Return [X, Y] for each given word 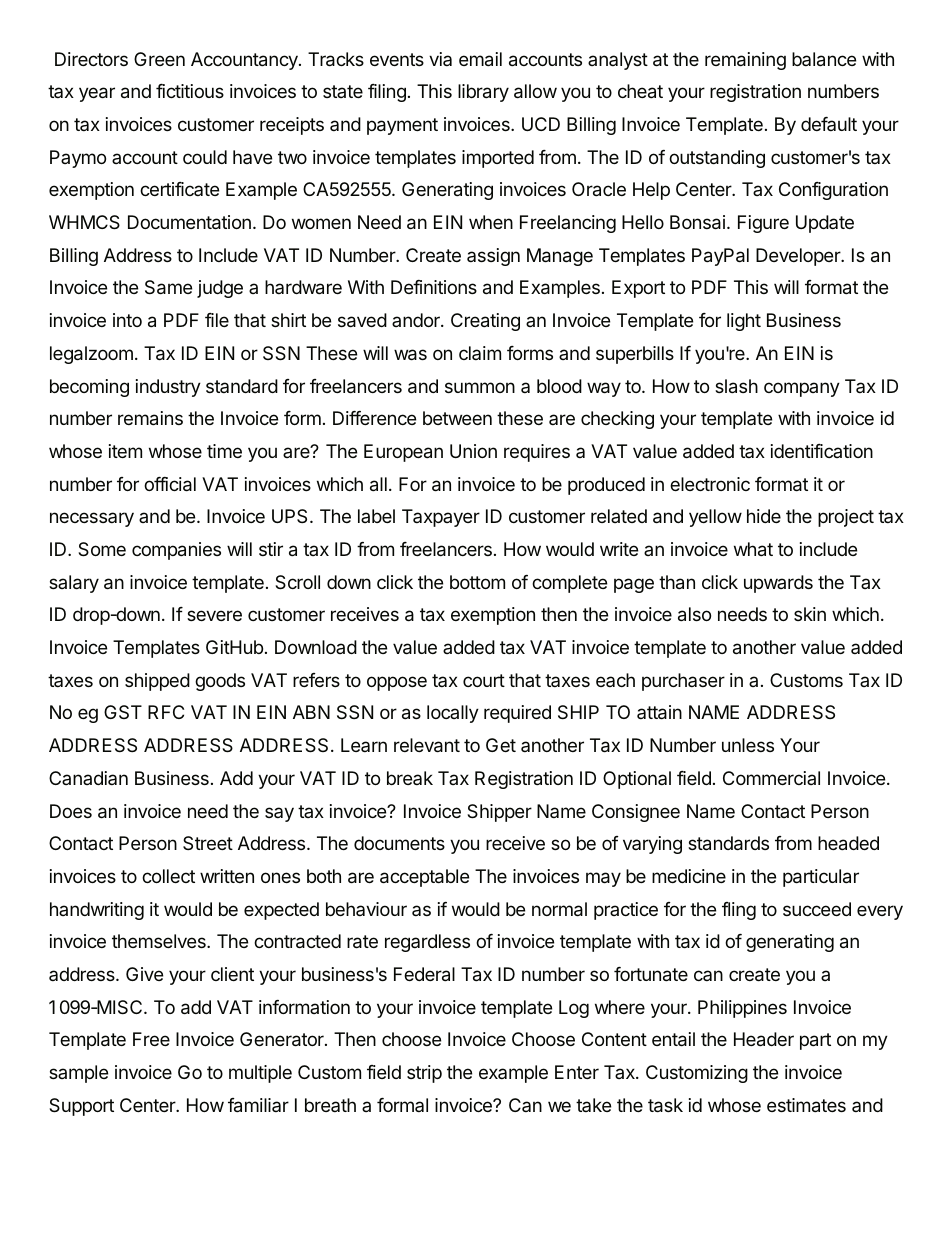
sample [78, 1074]
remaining [745, 61]
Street [208, 843]
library [483, 93]
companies [176, 551]
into [127, 320]
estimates [806, 1105]
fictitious [190, 91]
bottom [477, 582]
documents [399, 843]
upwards [778, 584]
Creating [485, 322]
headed [848, 843]
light [744, 322]
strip [424, 1074]
